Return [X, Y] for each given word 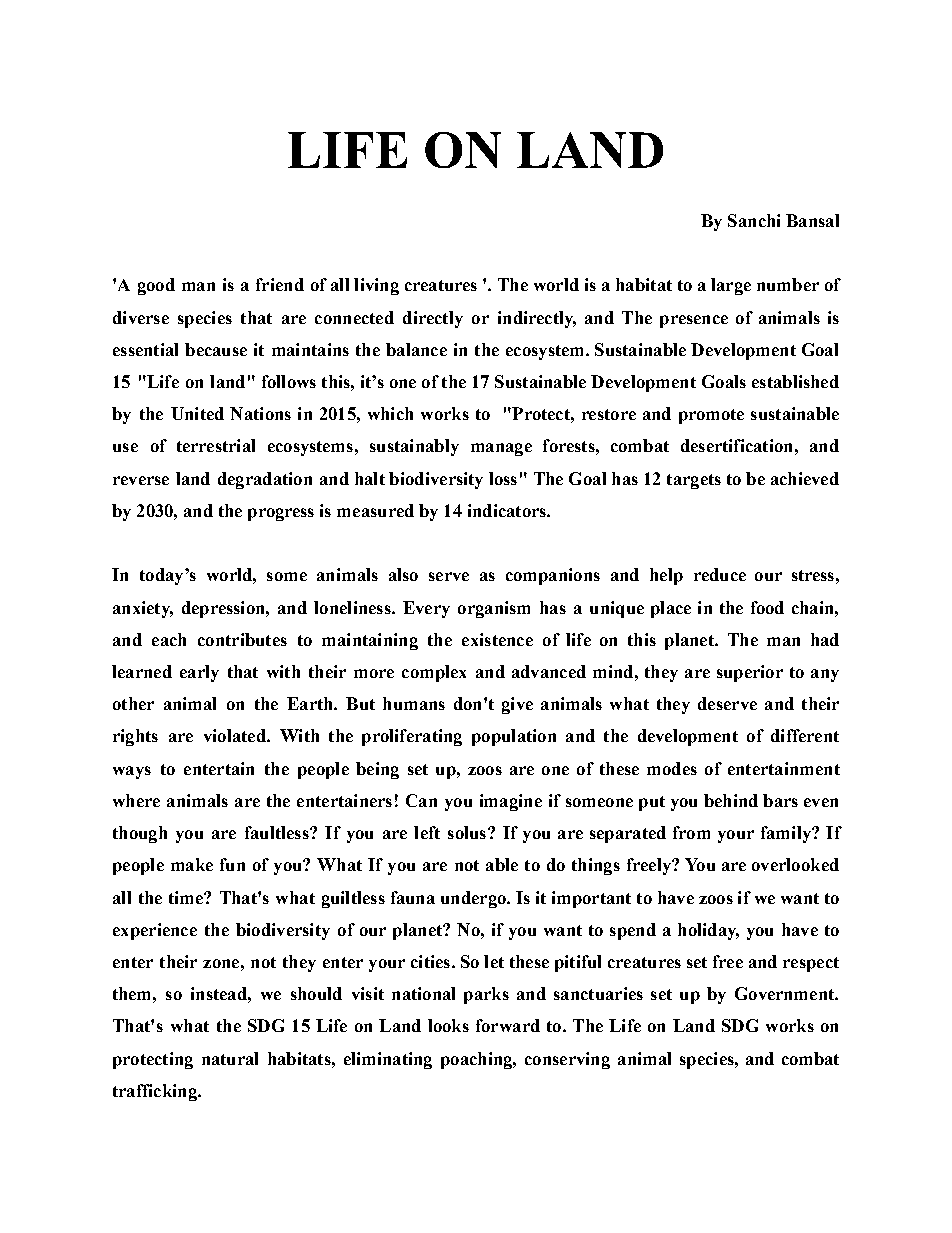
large [731, 286]
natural [230, 1058]
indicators [508, 510]
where [136, 800]
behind [731, 800]
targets [694, 481]
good [156, 286]
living [376, 286]
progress [281, 514]
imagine [511, 802]
